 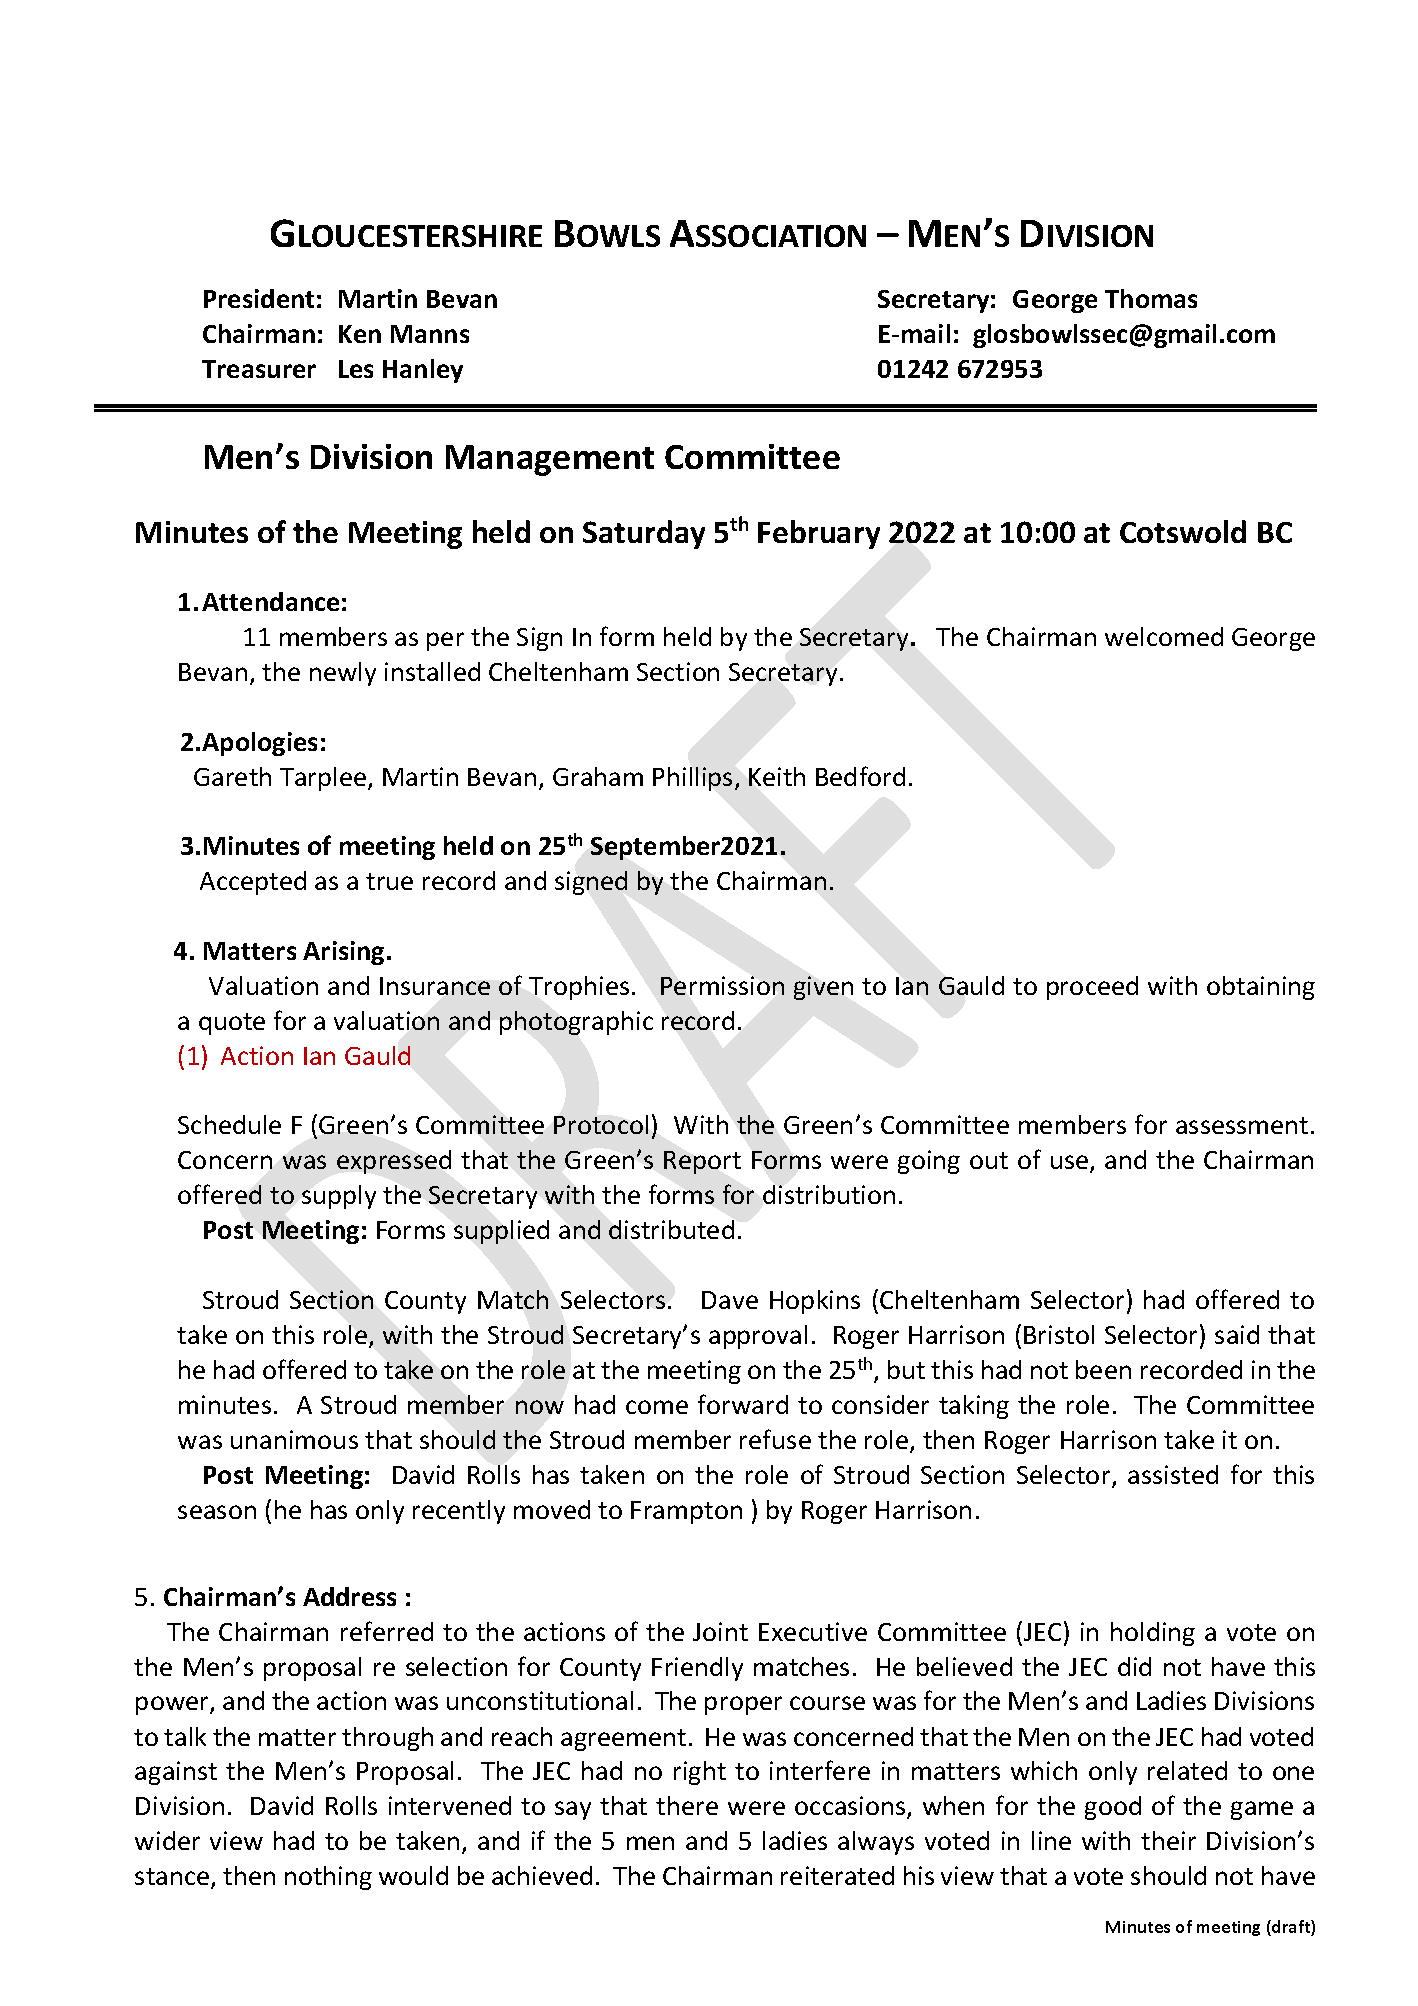 I want to click on Treasurer, so click(x=259, y=369).
